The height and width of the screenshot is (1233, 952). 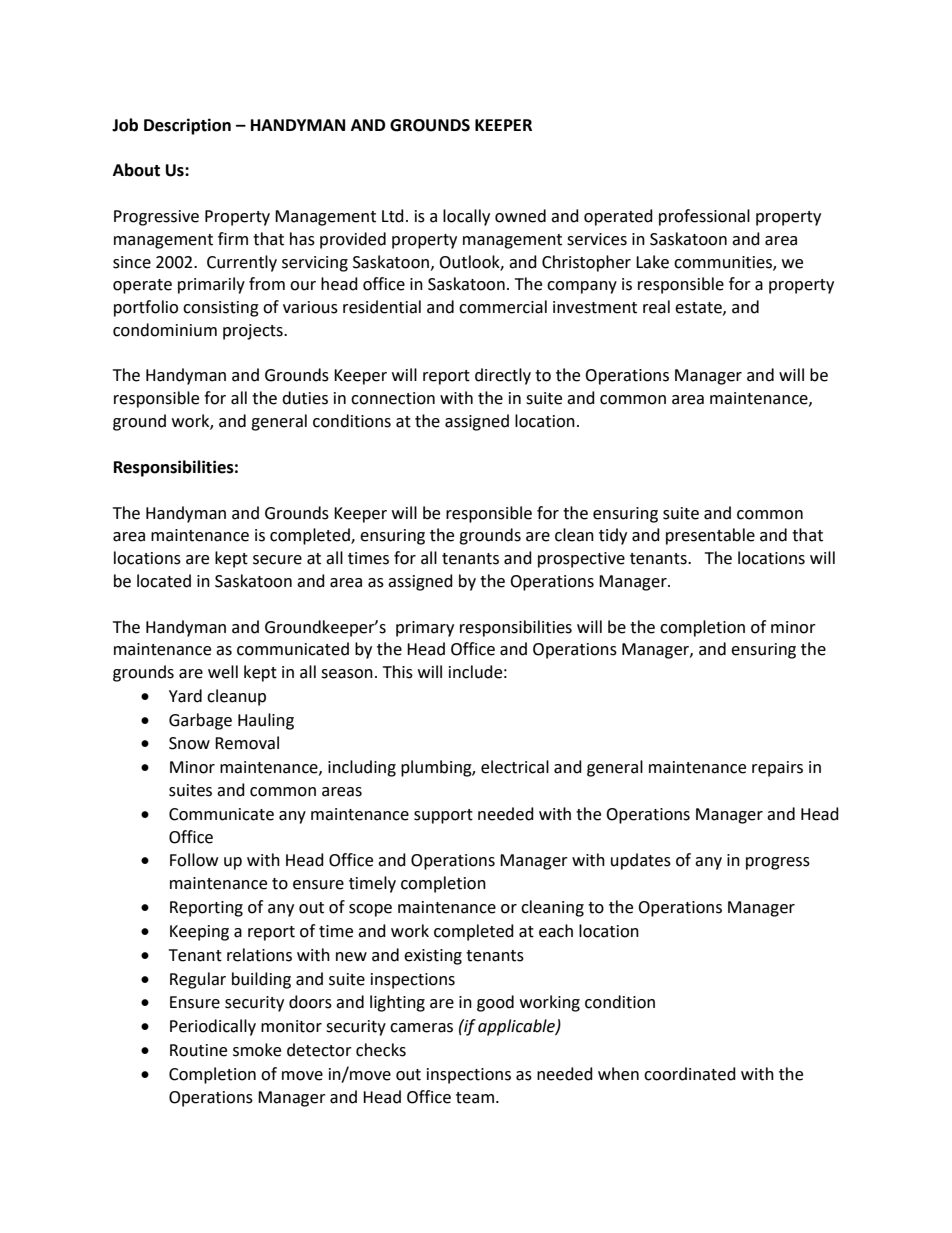 I want to click on professional, so click(x=704, y=217).
